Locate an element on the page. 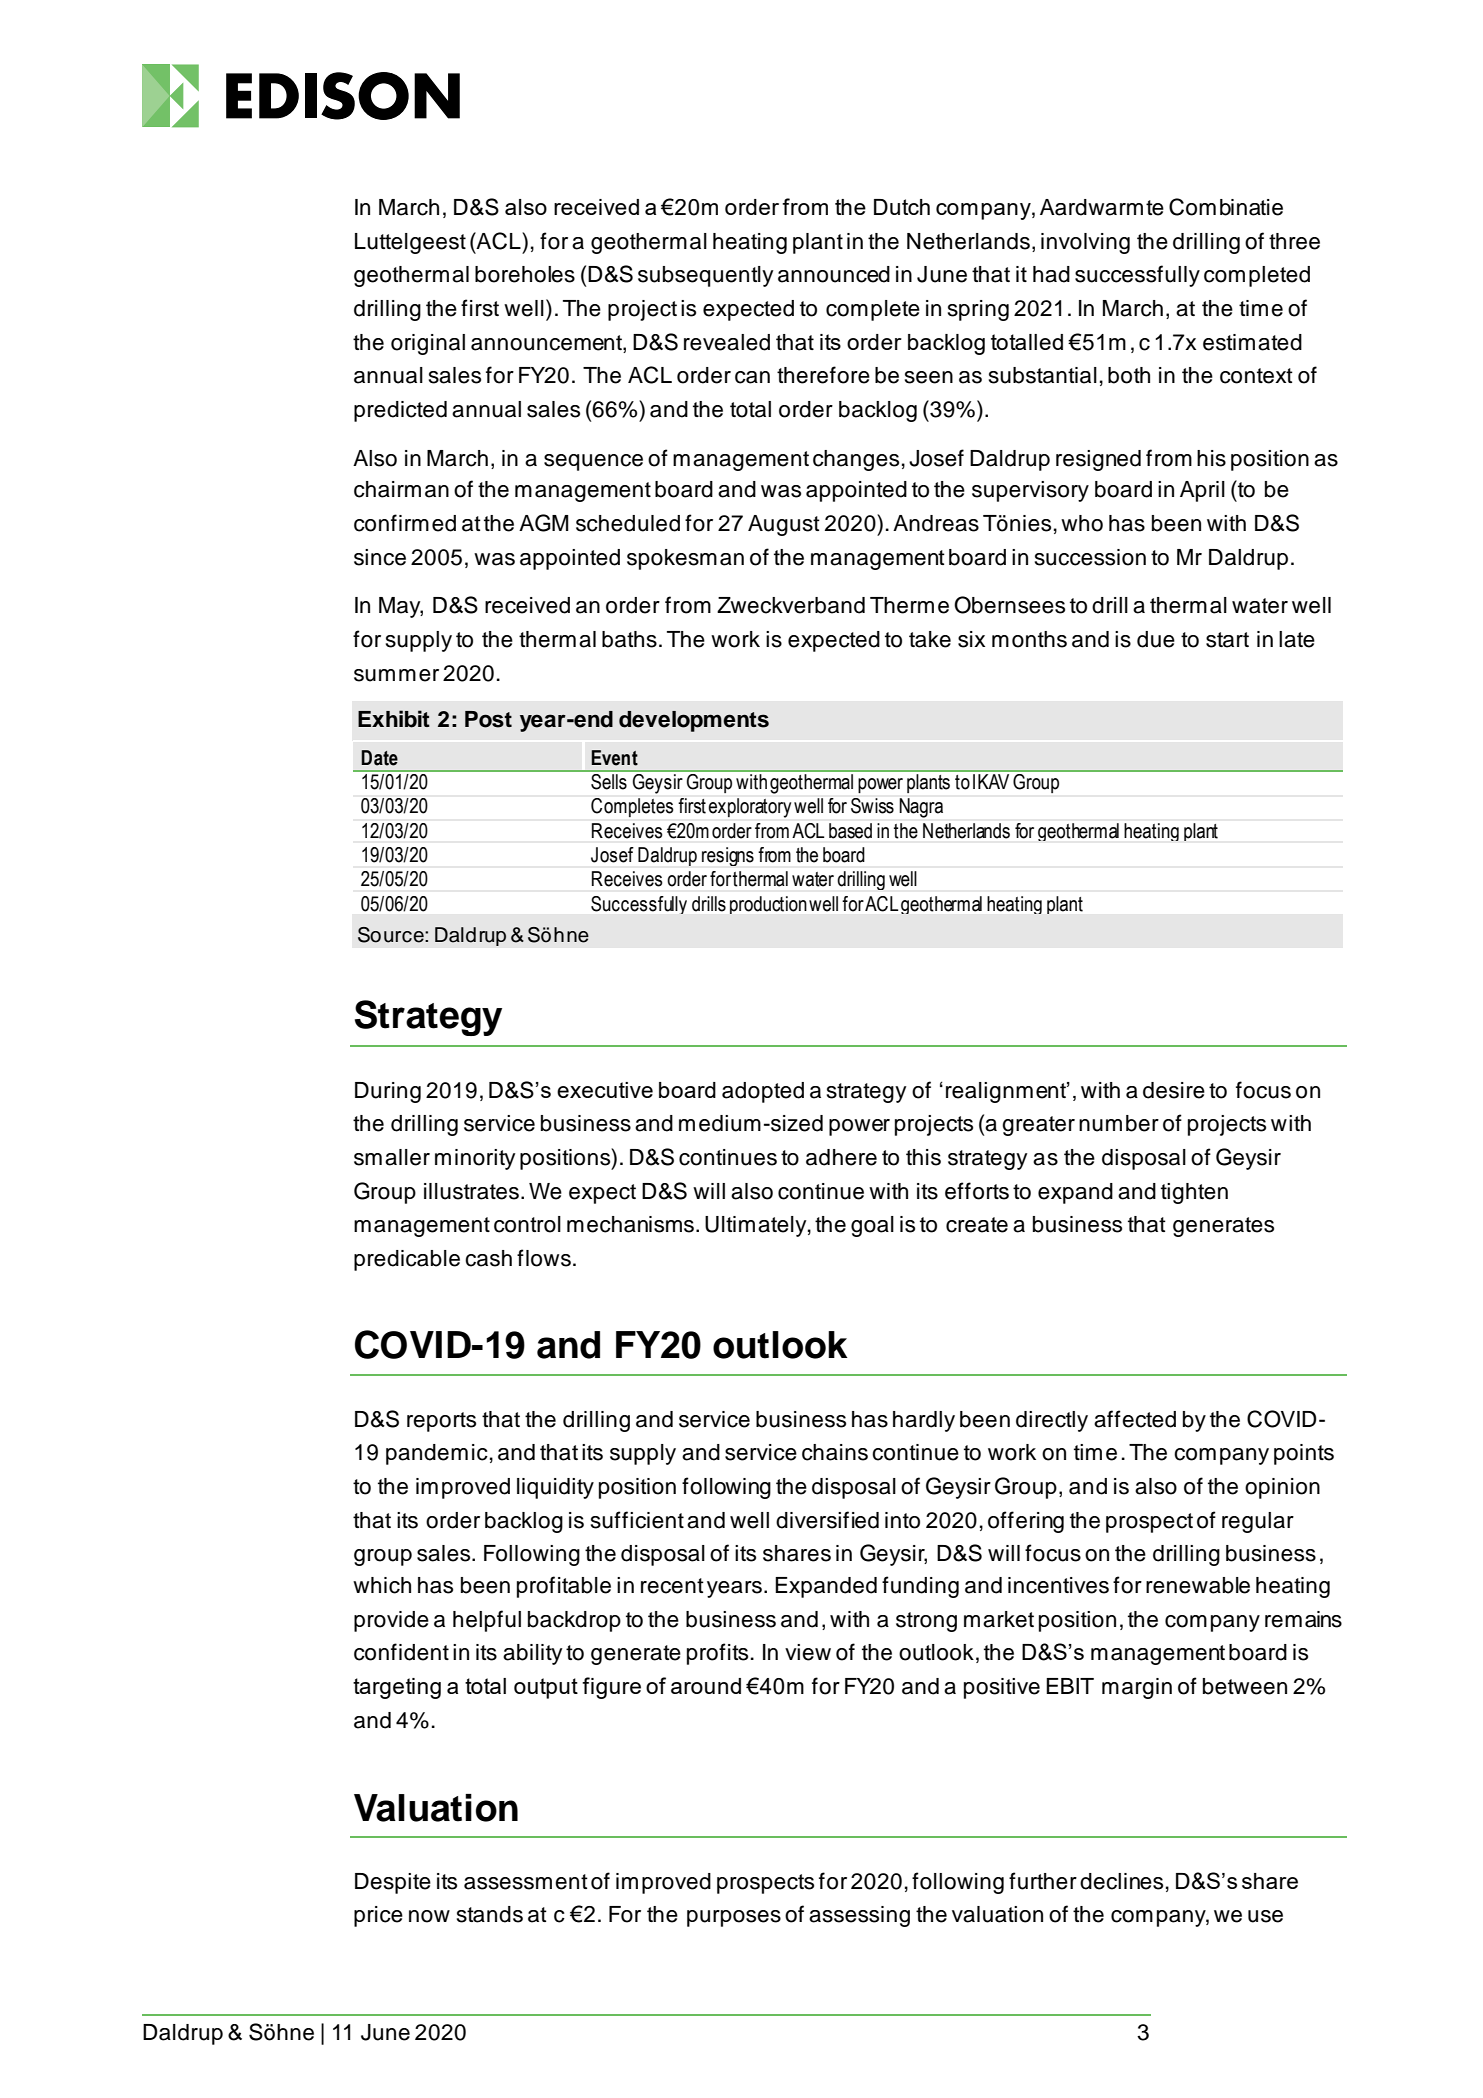 This page has width=1483, height=2098. assessing is located at coordinates (859, 1916).
